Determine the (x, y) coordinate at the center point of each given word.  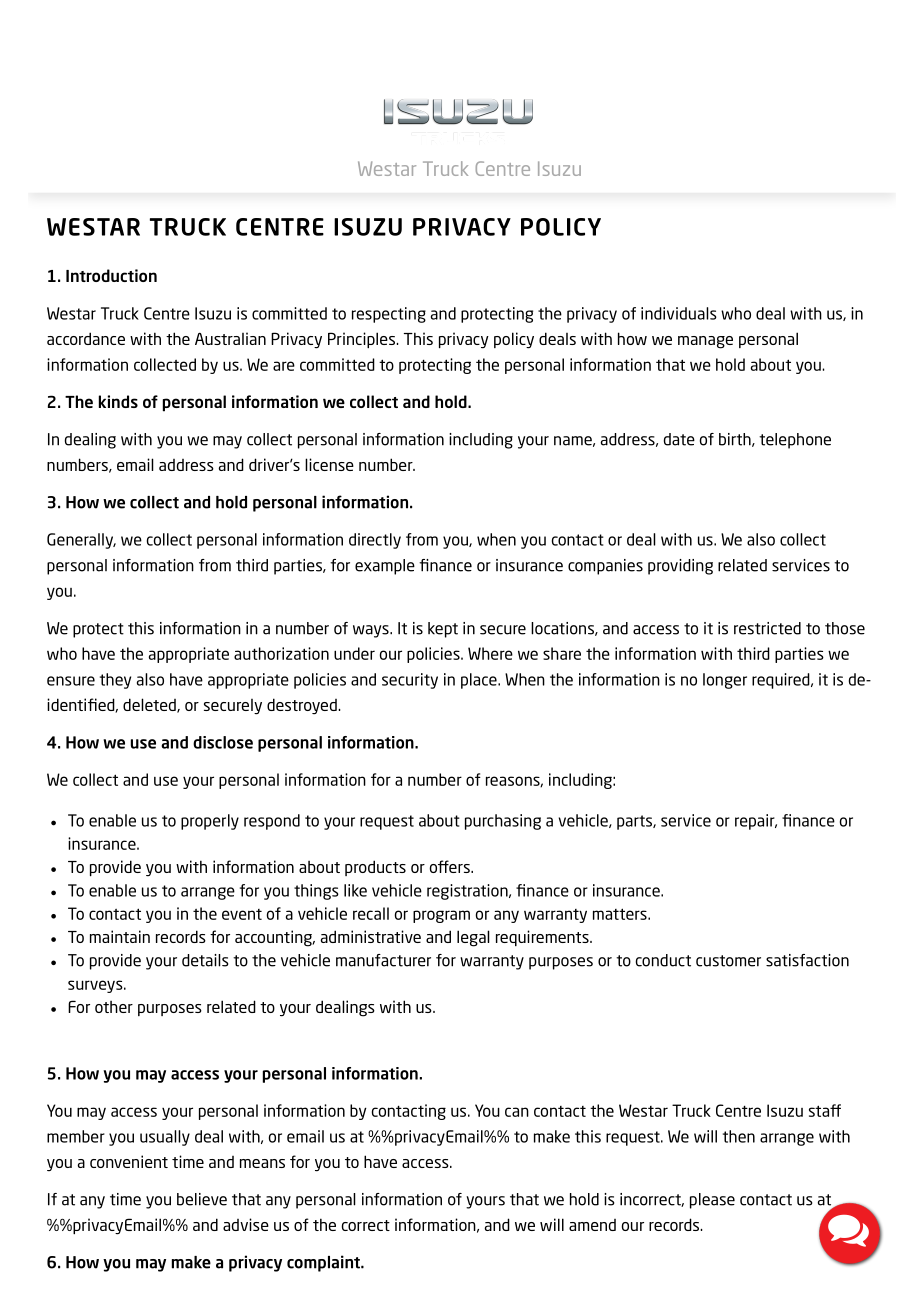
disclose (223, 742)
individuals (679, 313)
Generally (81, 541)
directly (375, 541)
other (114, 1007)
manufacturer (383, 960)
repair (756, 822)
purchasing (503, 822)
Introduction (111, 275)
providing (680, 567)
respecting (389, 315)
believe (202, 1199)
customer (728, 961)
